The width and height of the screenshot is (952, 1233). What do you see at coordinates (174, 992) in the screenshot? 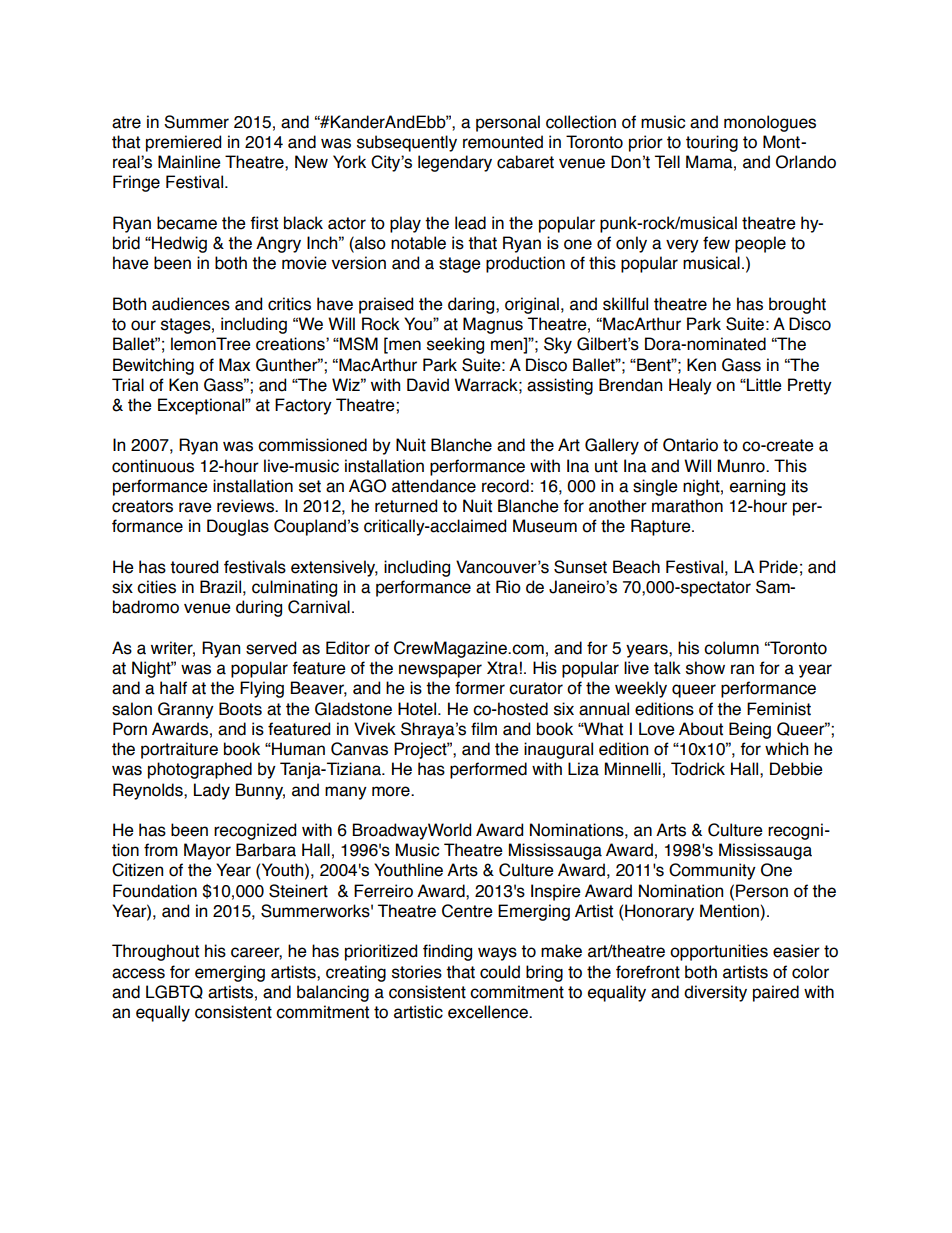
I see `LGBTQ` at bounding box center [174, 992].
